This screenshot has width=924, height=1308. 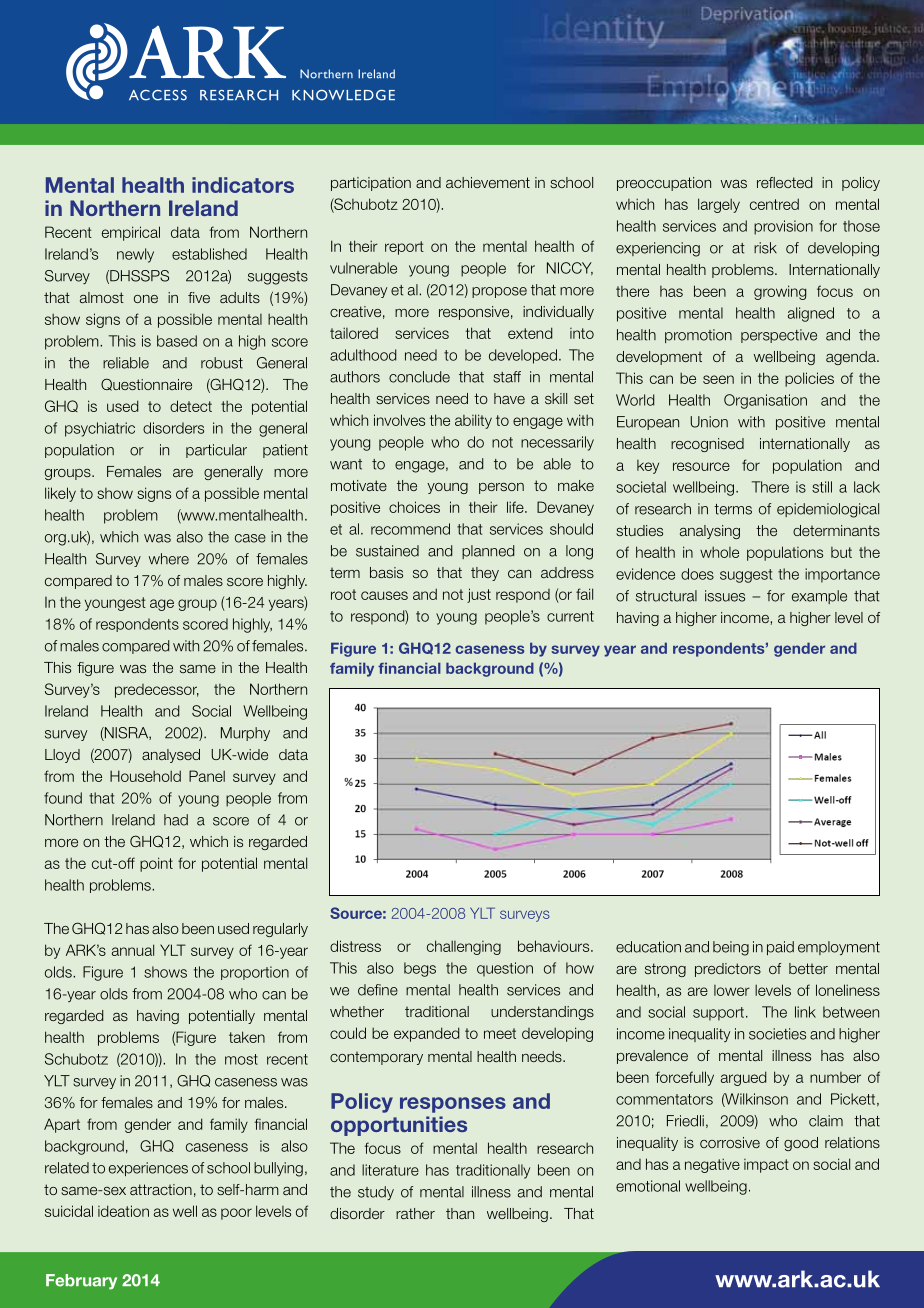 What do you see at coordinates (157, 691) in the screenshot?
I see `predecessor` at bounding box center [157, 691].
